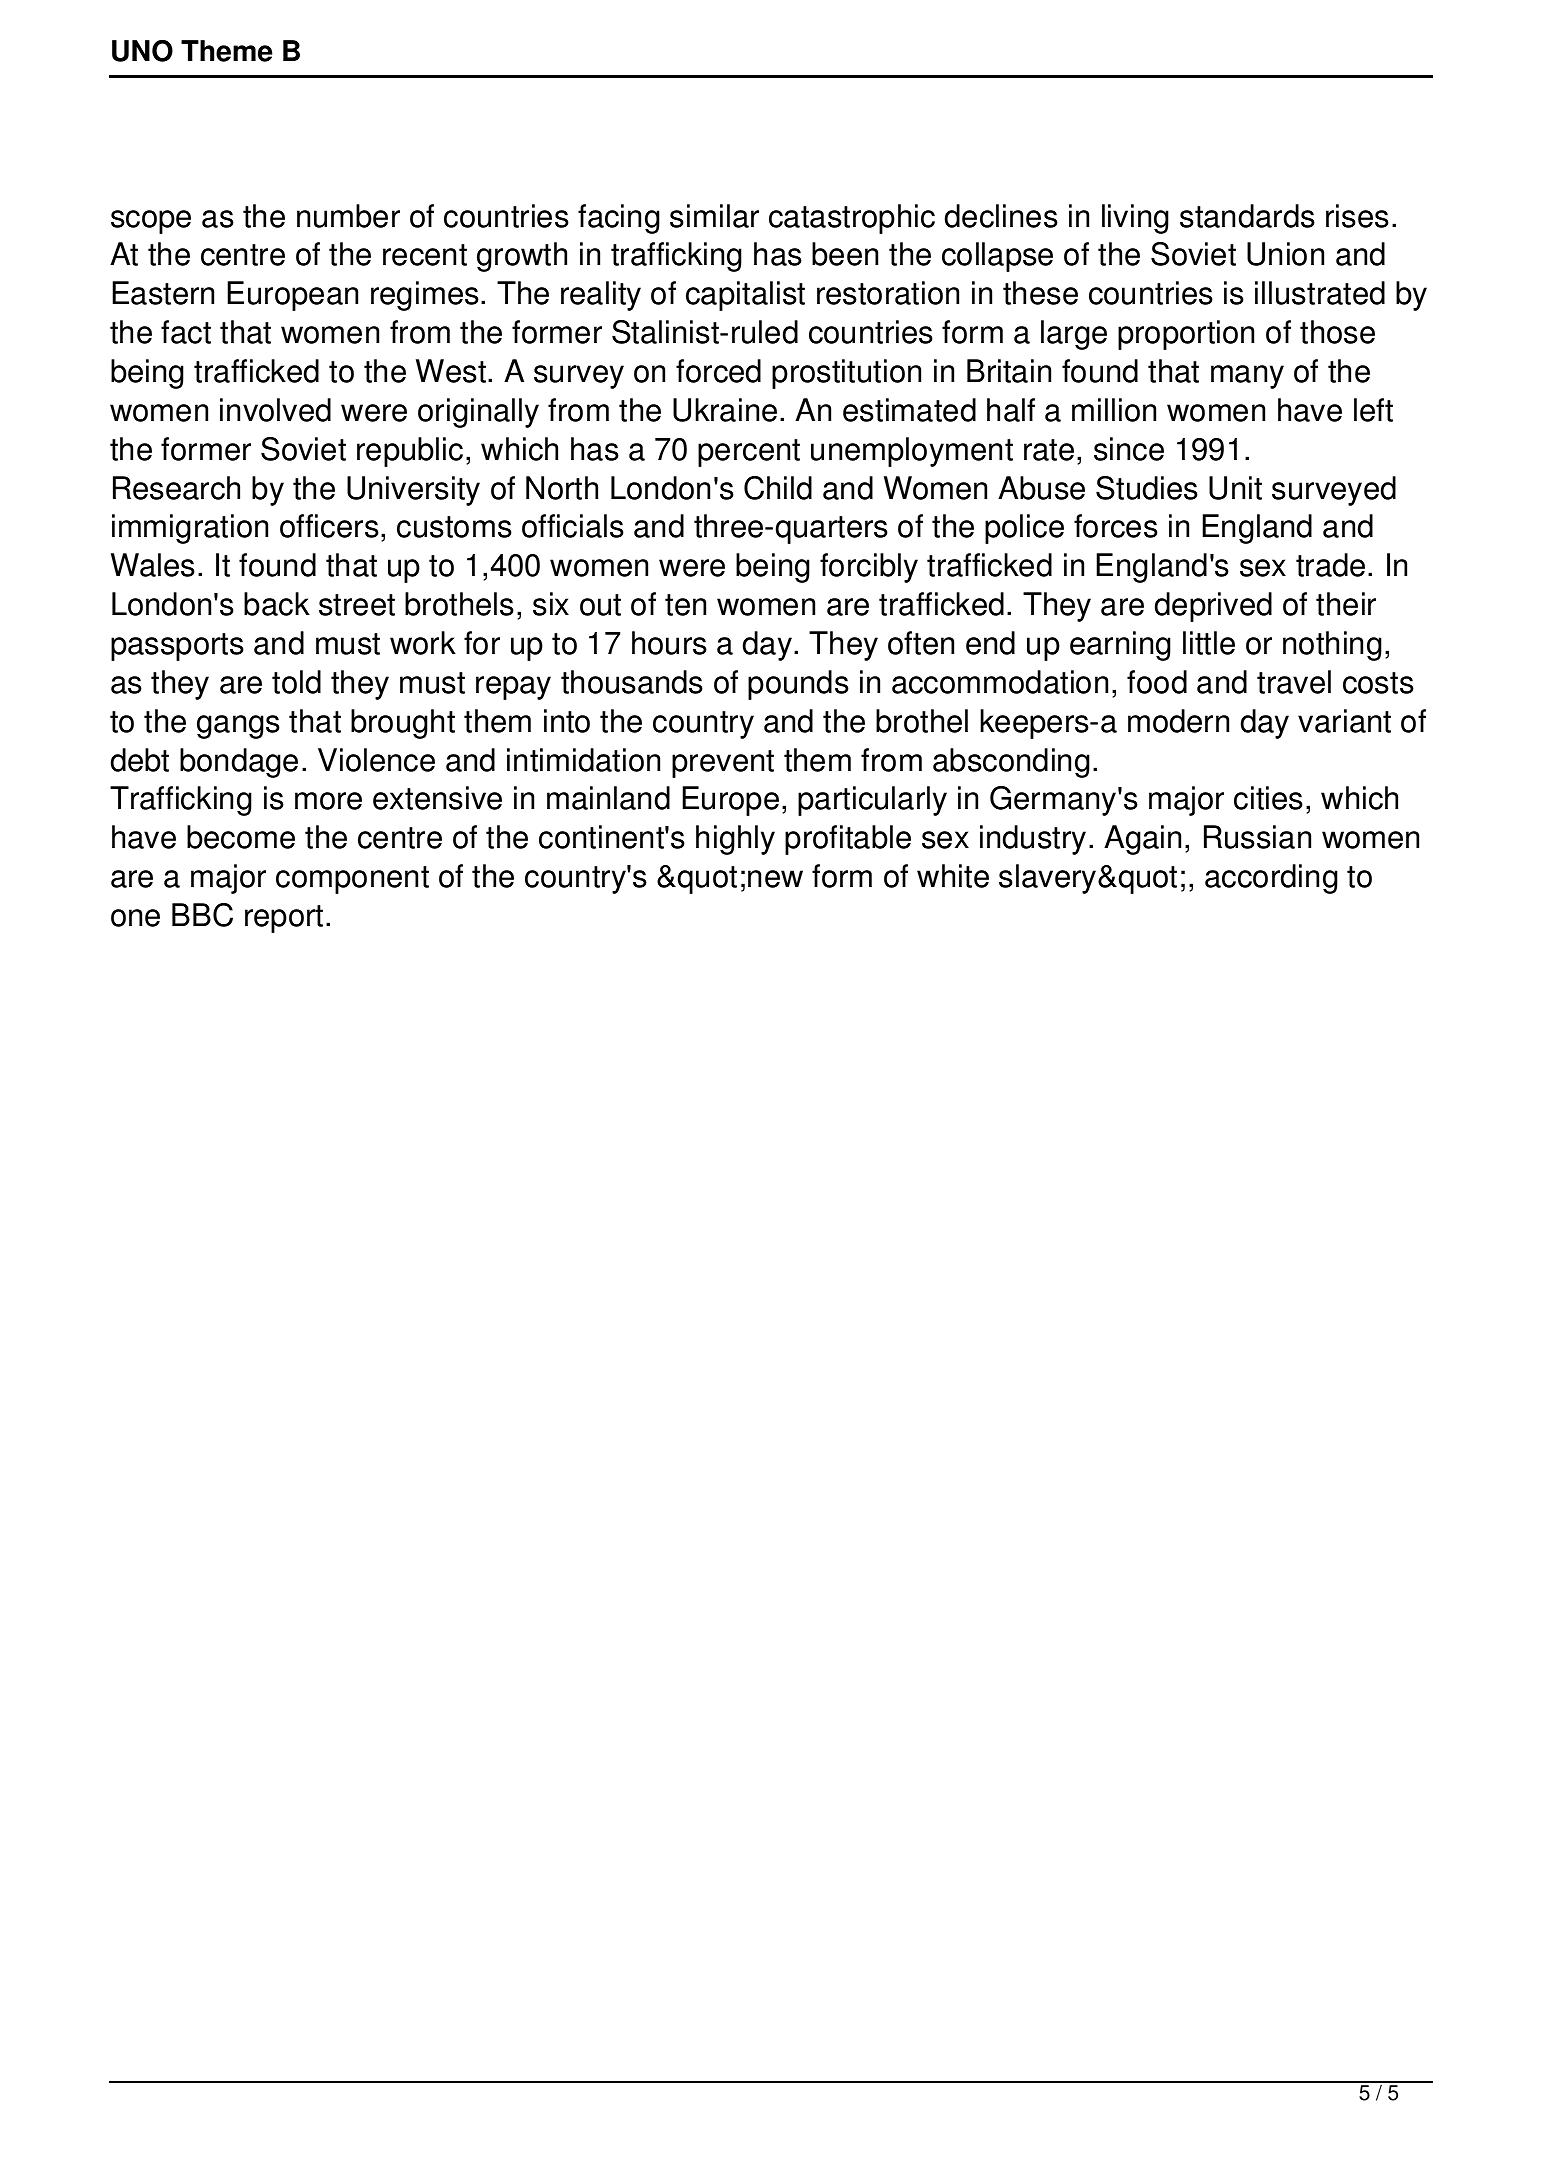  Describe the element at coordinates (275, 410) in the document. I see `involved` at that location.
